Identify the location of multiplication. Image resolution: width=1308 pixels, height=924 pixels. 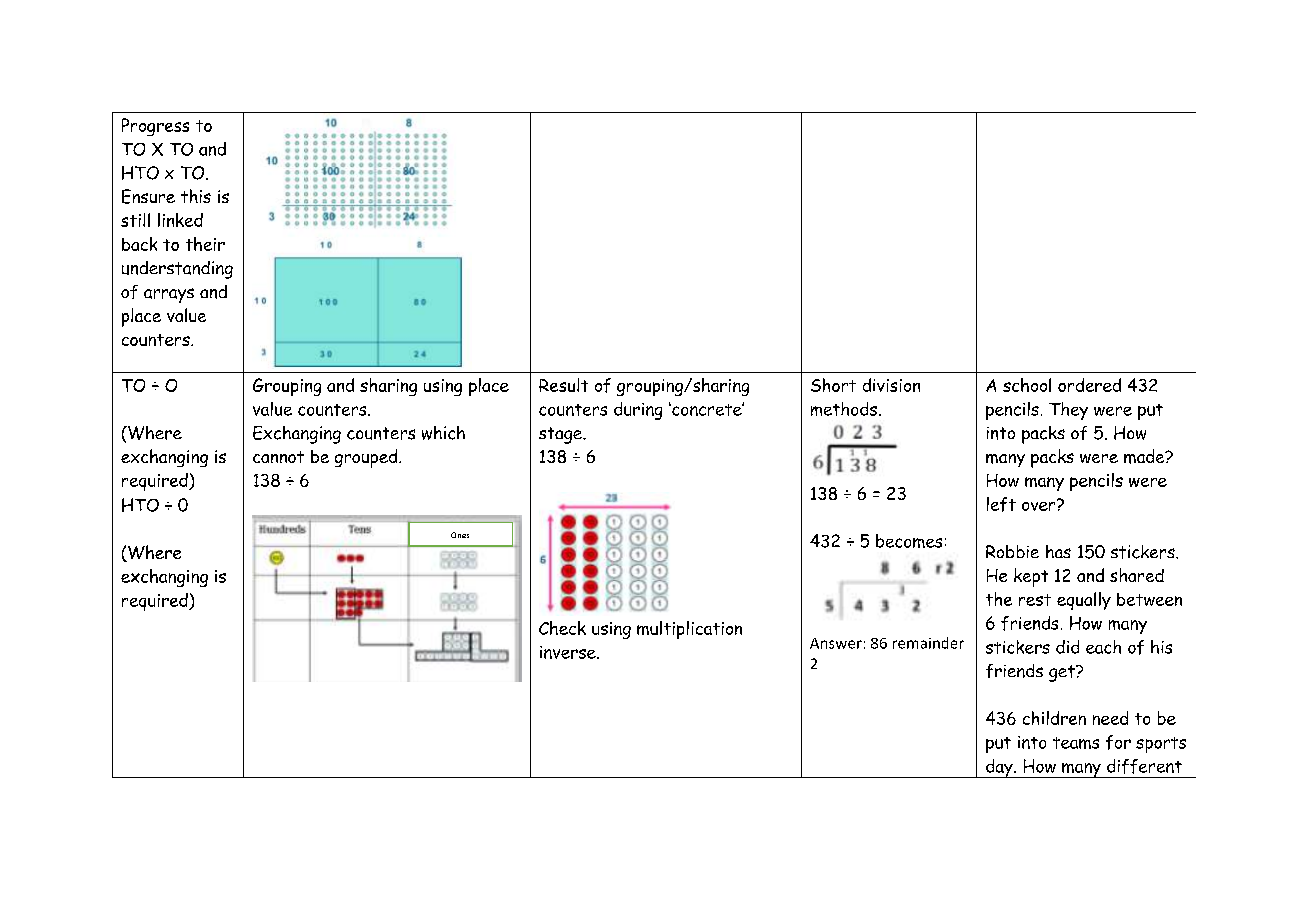
(689, 630).
